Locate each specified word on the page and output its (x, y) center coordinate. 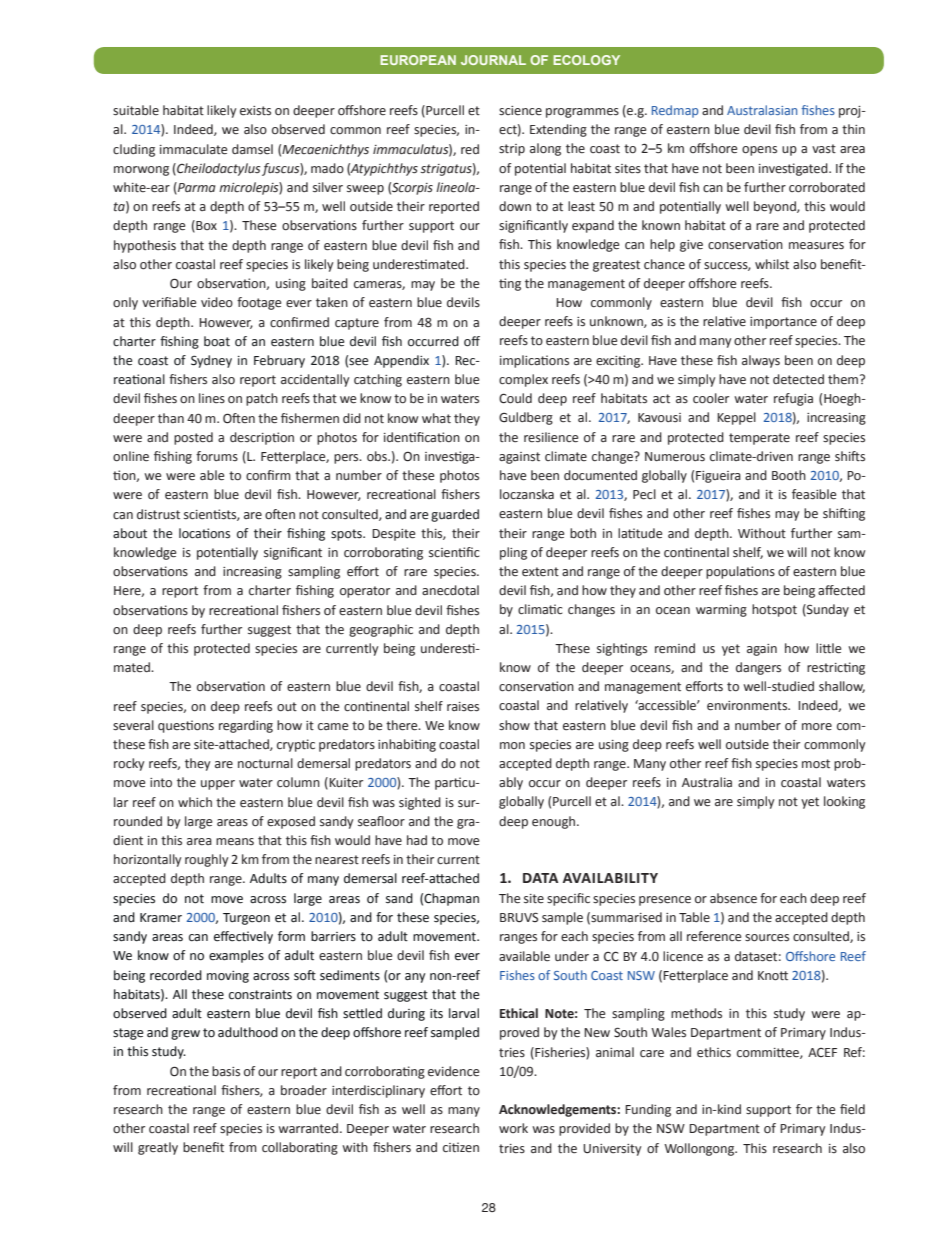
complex (523, 380)
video (217, 302)
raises (463, 707)
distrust (158, 514)
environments (748, 706)
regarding (246, 726)
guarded (455, 515)
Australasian (762, 110)
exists (255, 111)
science (520, 111)
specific (568, 899)
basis (226, 1071)
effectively (243, 937)
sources (767, 938)
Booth (789, 475)
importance (783, 323)
